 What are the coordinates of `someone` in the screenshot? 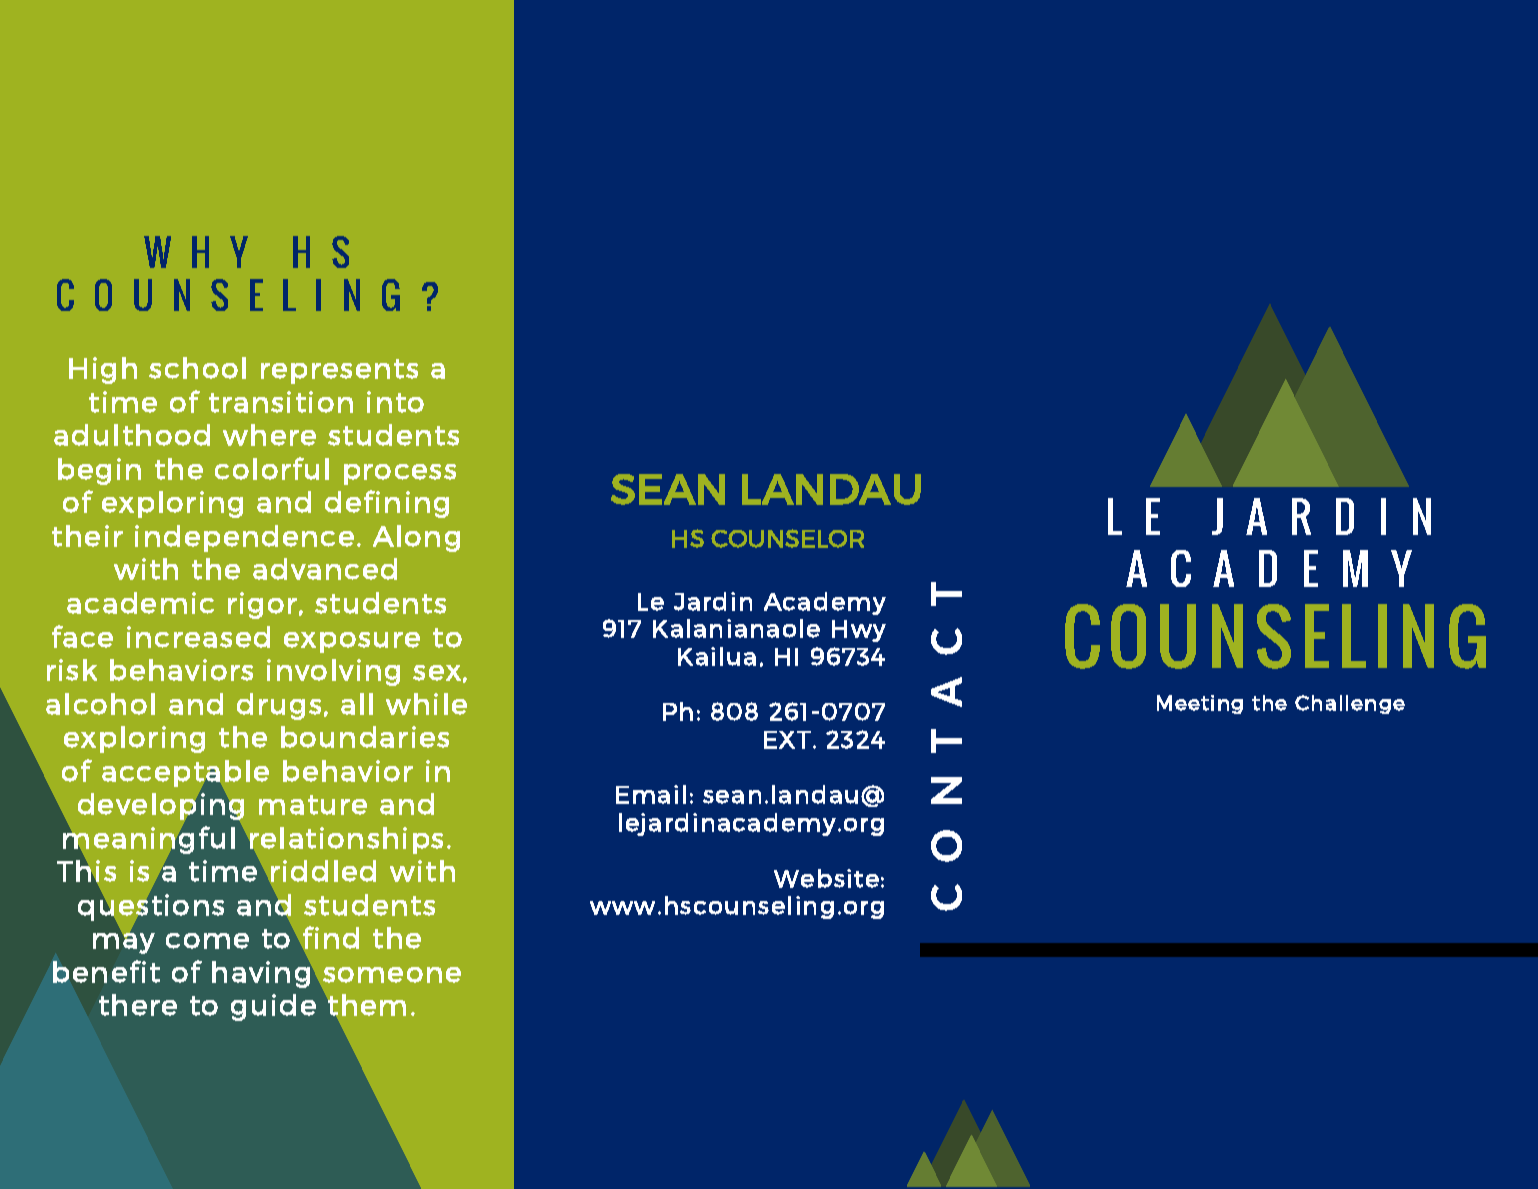 It's located at (392, 975).
